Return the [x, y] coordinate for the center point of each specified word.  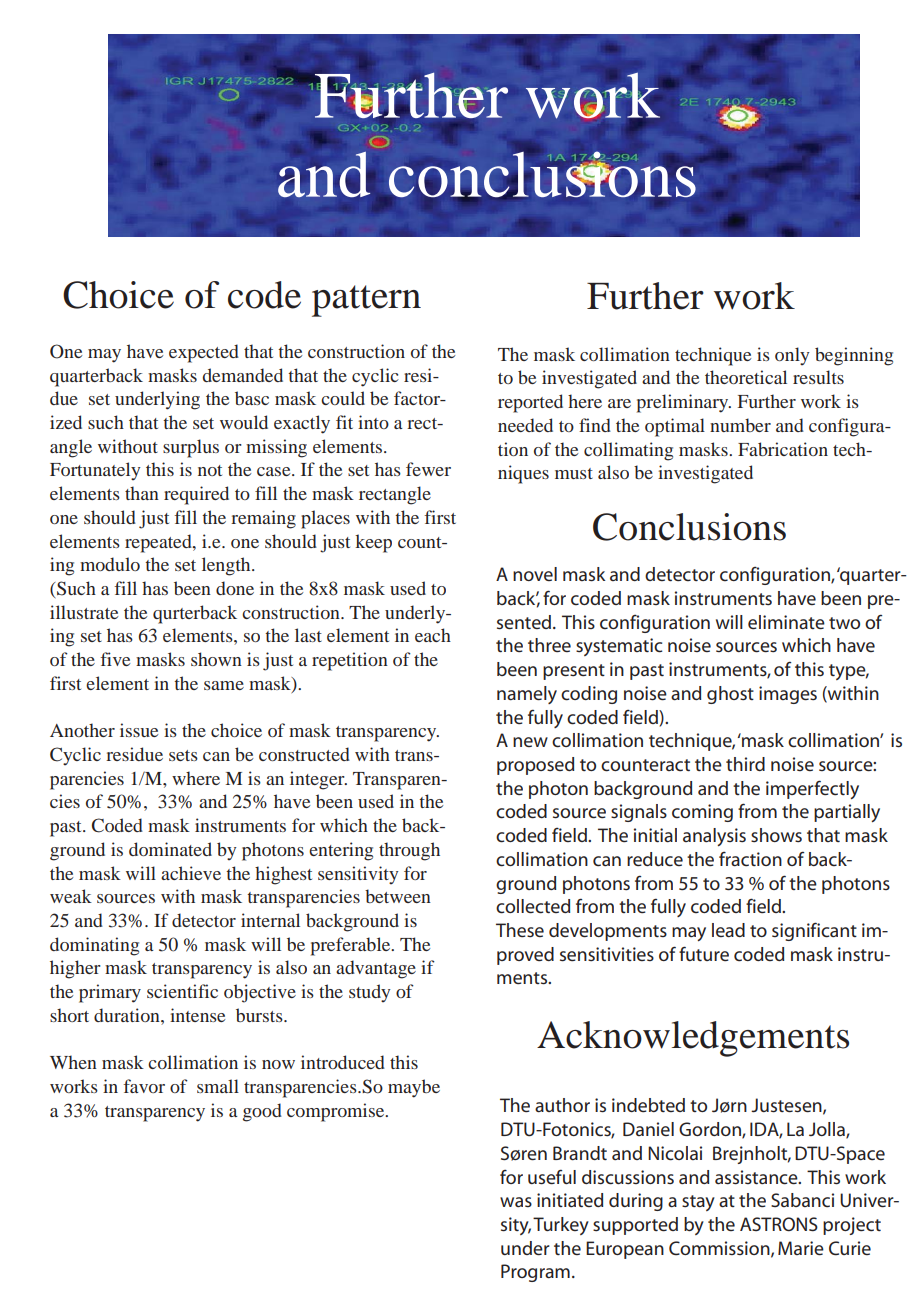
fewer [428, 469]
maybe [414, 1088]
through [409, 851]
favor [144, 1086]
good [262, 1112]
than [142, 493]
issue [139, 730]
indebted [648, 1105]
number [740, 425]
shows [776, 835]
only [792, 356]
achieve [191, 873]
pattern [366, 301]
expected [204, 353]
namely [527, 695]
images [788, 695]
